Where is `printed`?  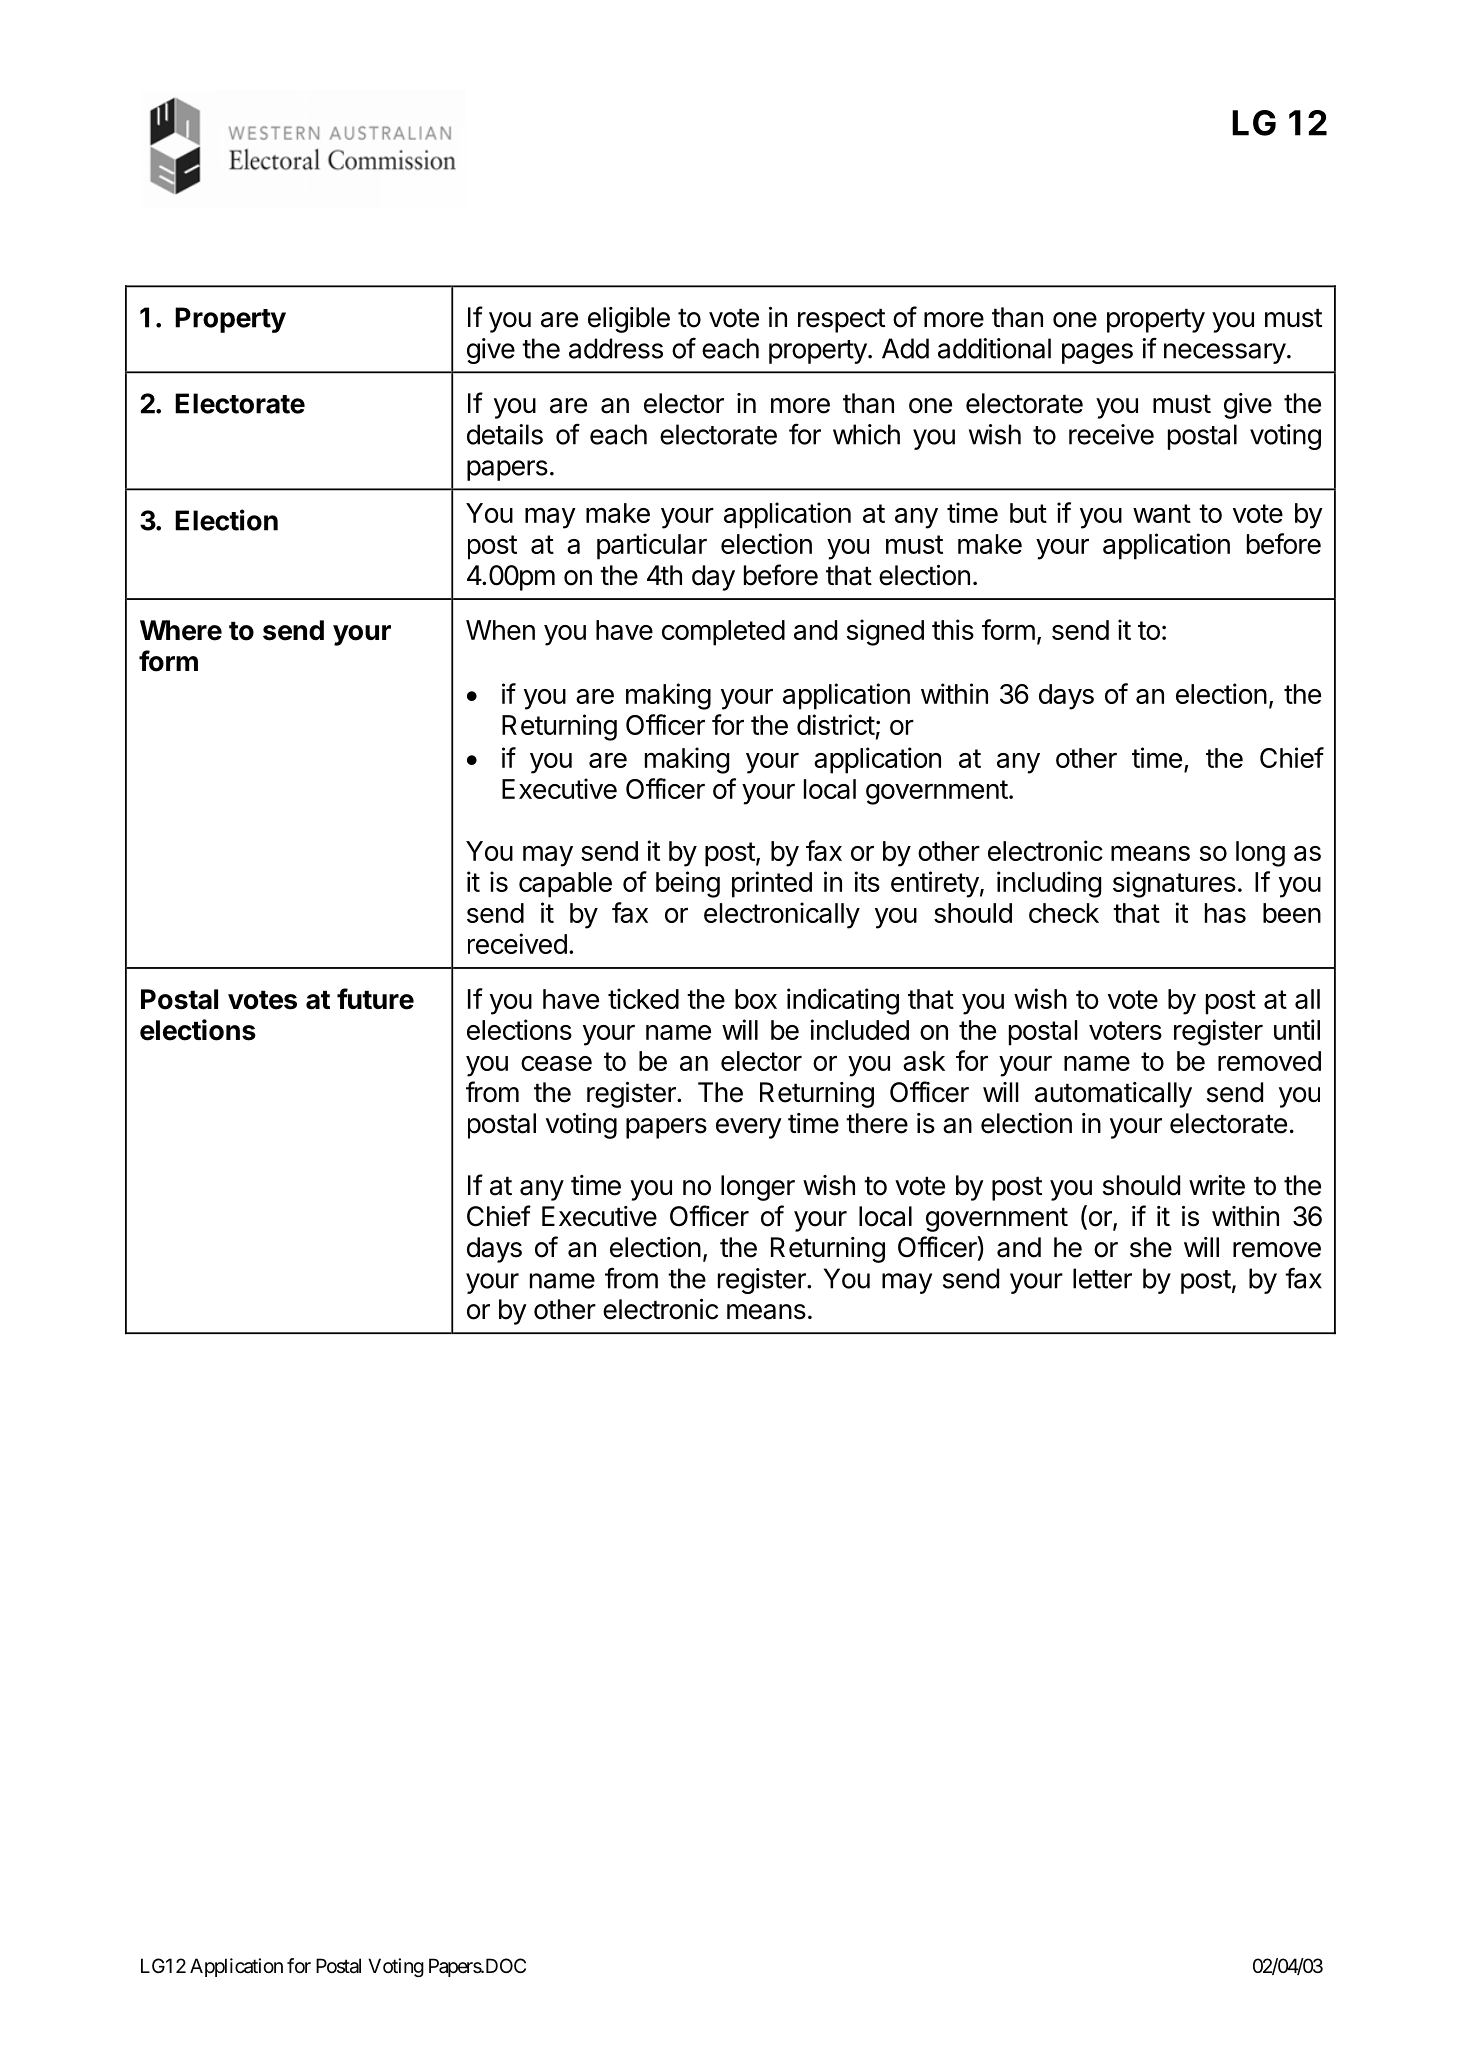
printed is located at coordinates (772, 884).
